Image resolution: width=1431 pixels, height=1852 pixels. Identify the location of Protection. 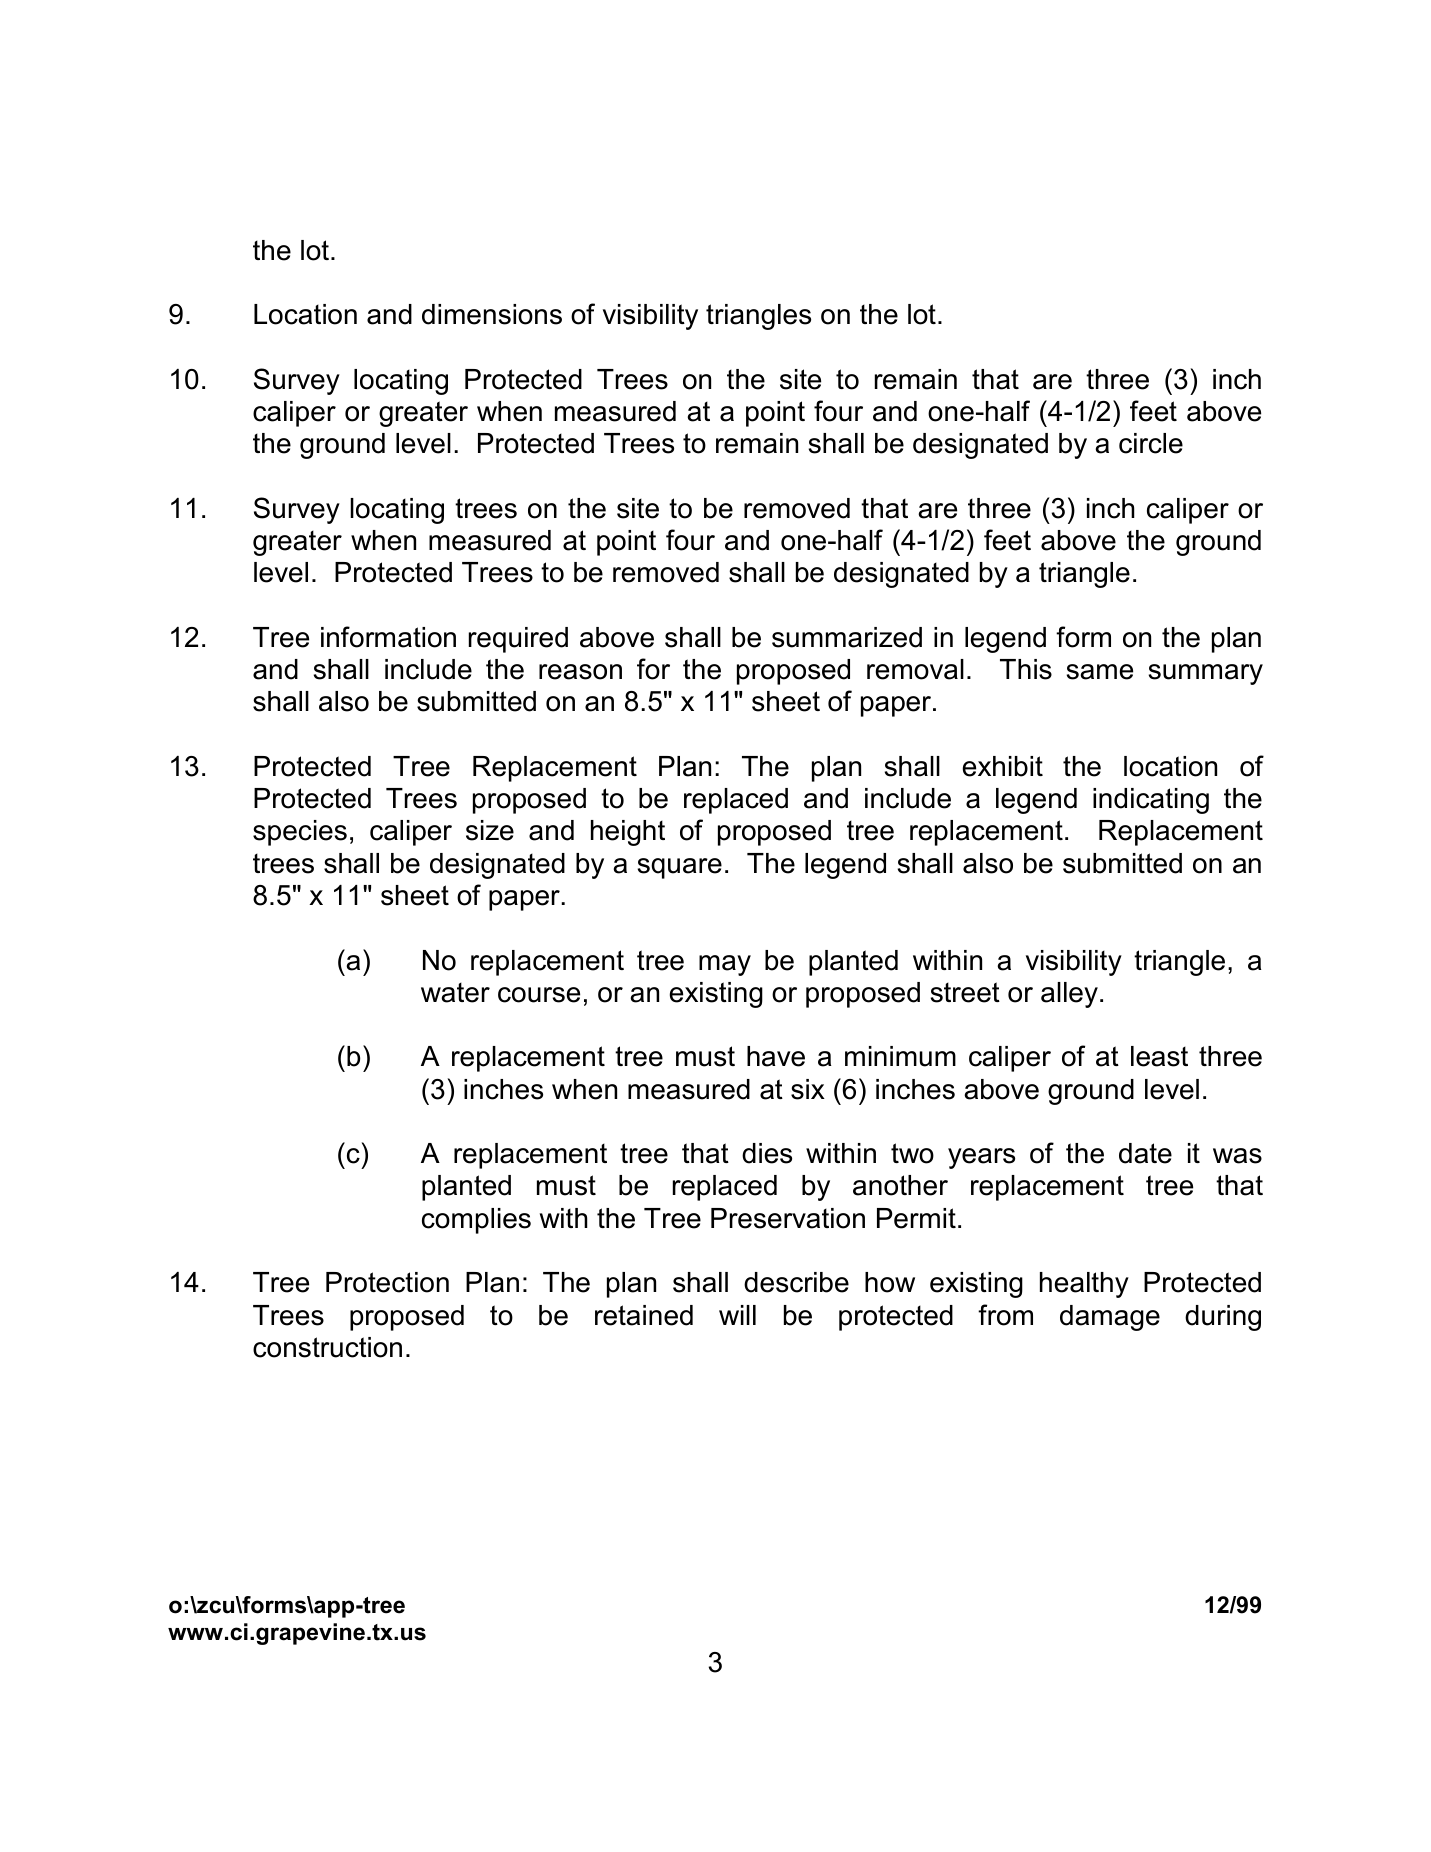
(387, 1282).
